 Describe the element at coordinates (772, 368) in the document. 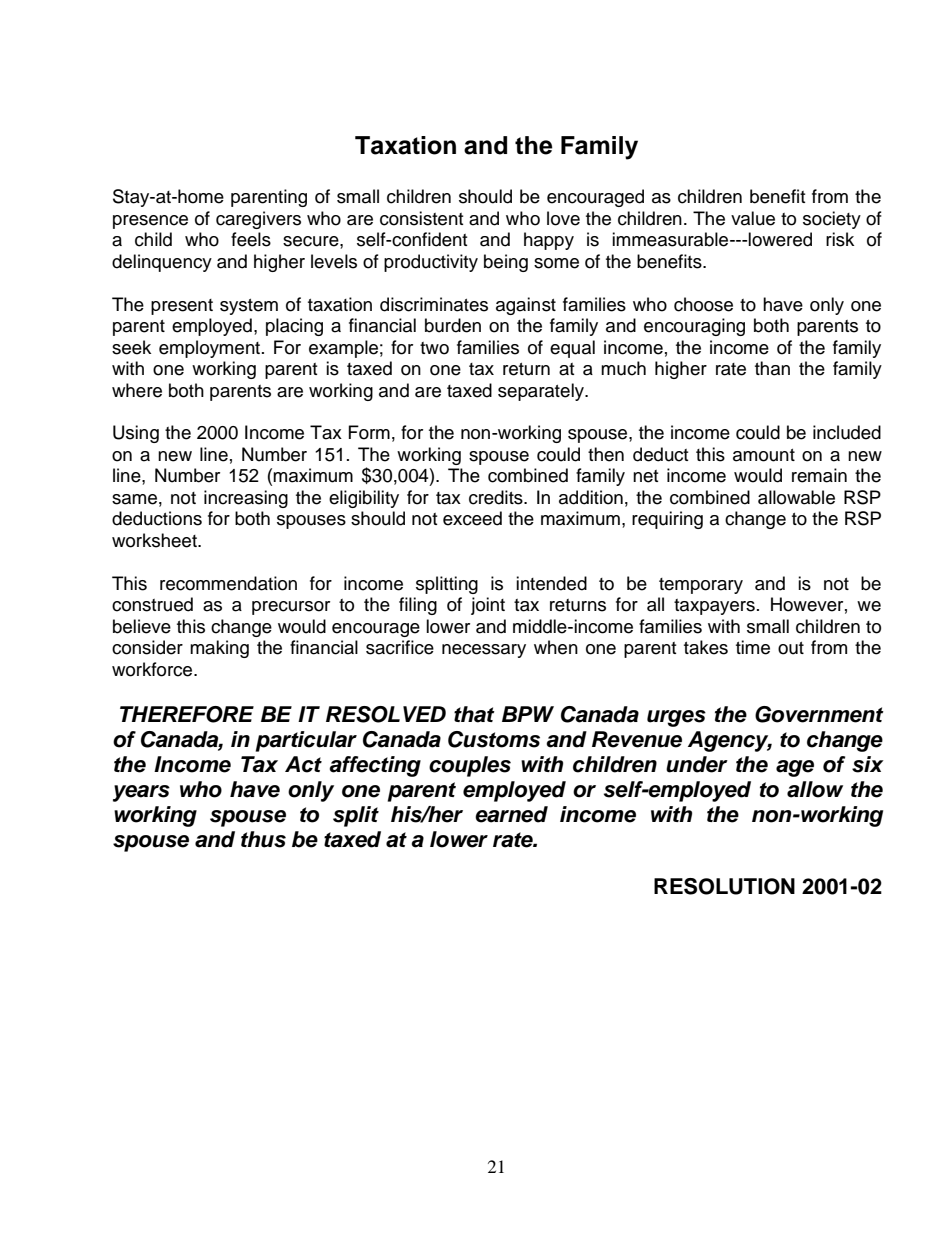

I see `than` at that location.
